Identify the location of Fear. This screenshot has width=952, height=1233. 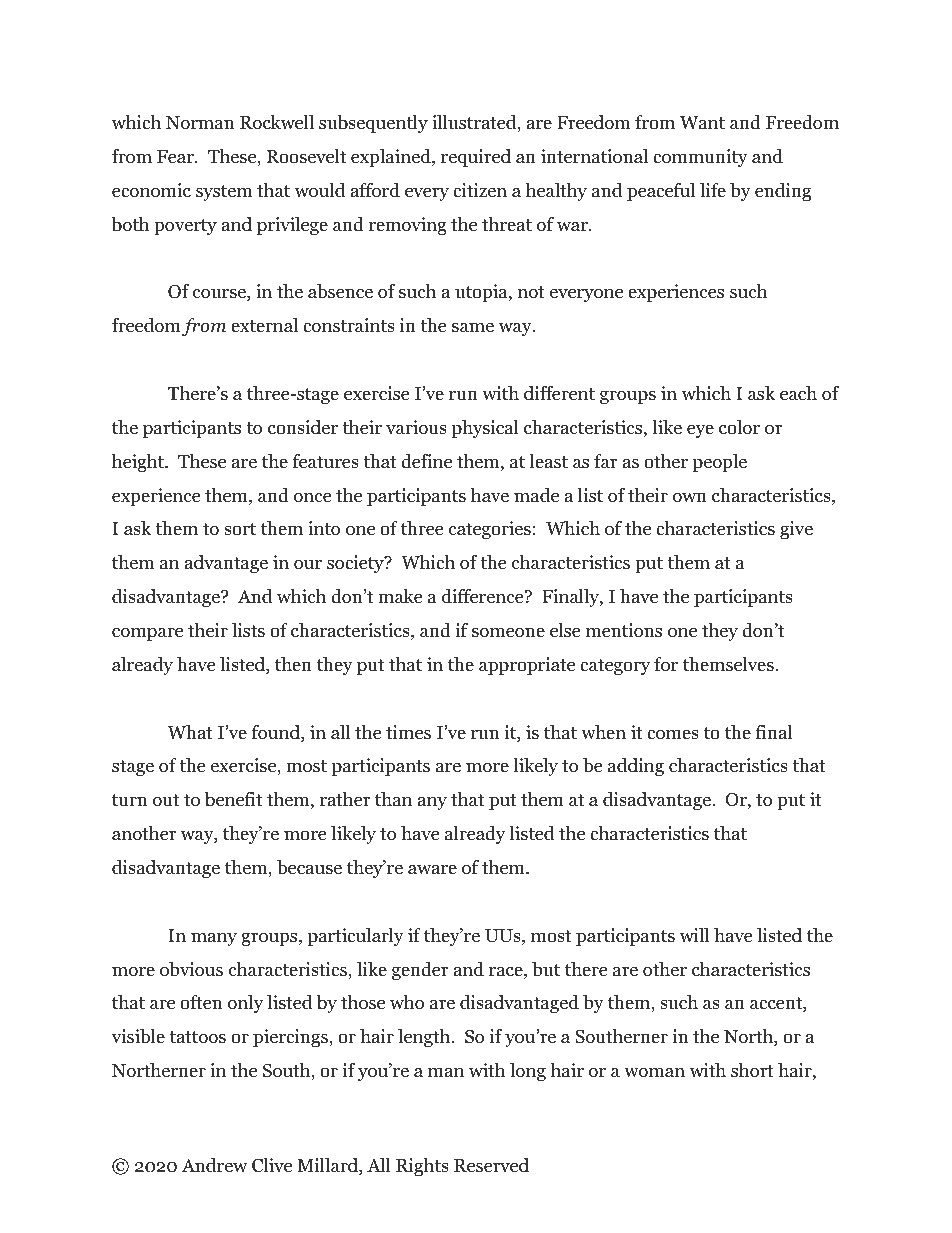
(176, 157).
